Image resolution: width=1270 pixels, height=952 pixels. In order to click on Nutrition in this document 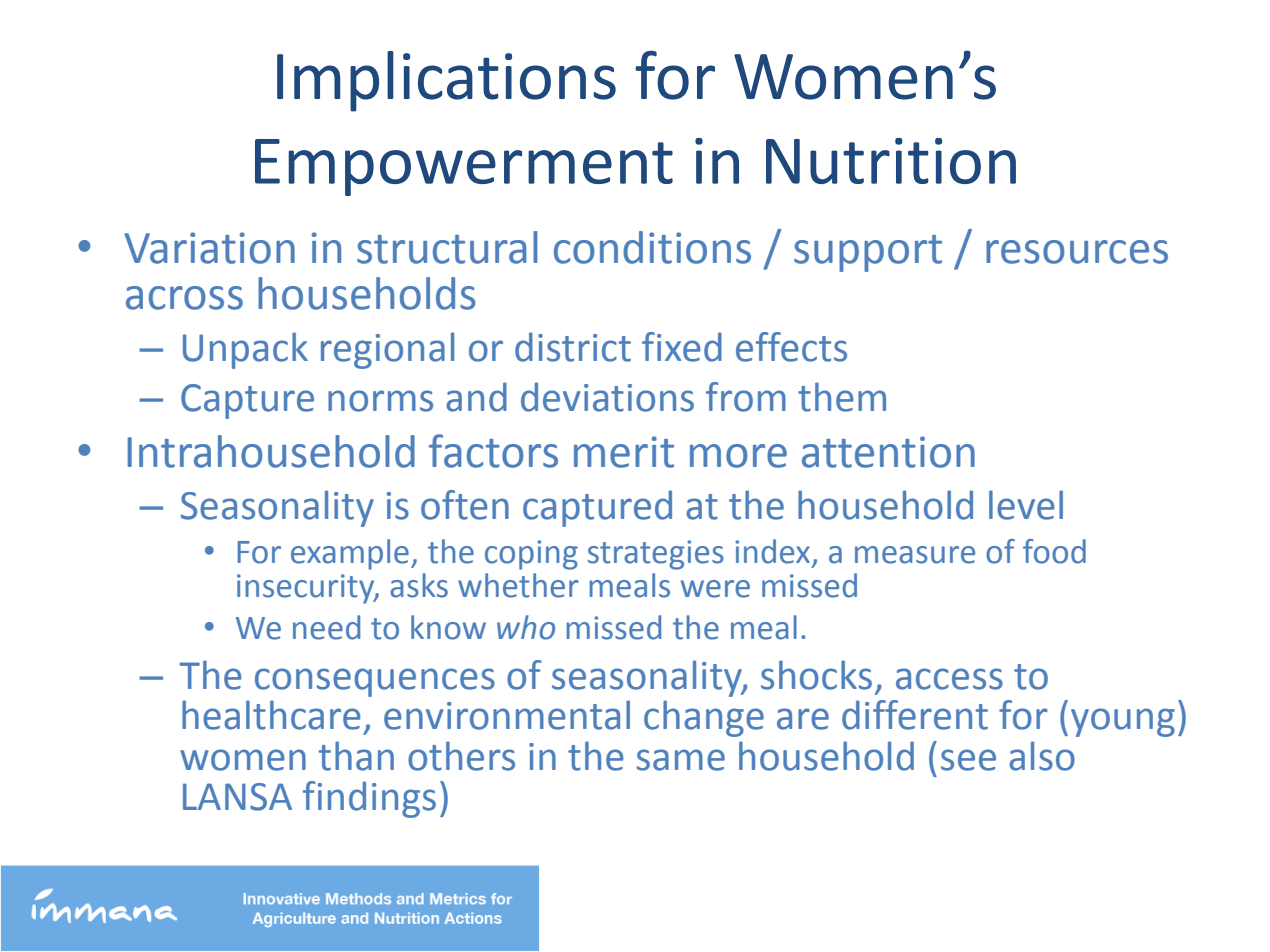, I will do `click(891, 161)`.
